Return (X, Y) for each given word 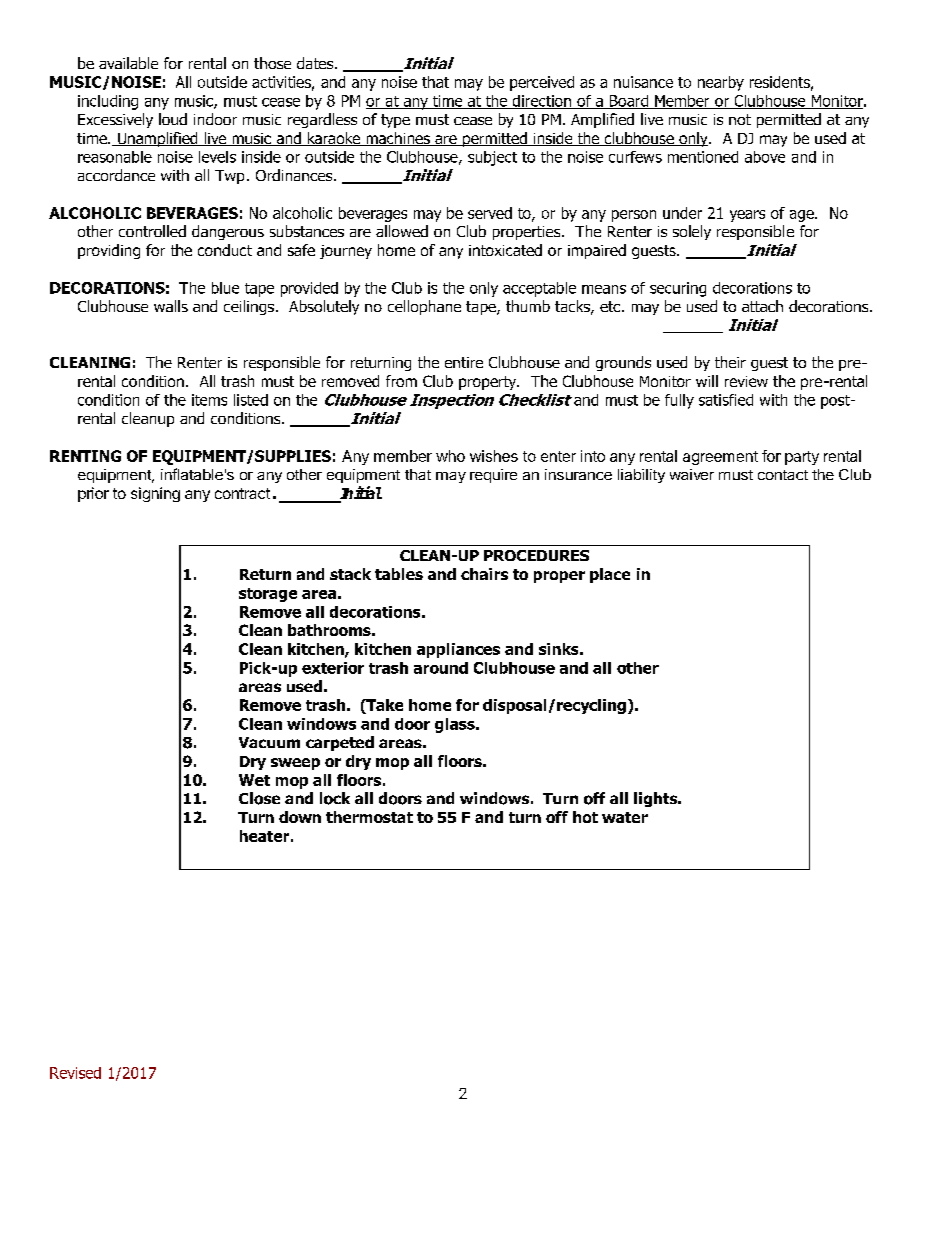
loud (173, 119)
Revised (75, 1073)
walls (171, 306)
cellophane (424, 307)
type (395, 121)
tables (399, 574)
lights (657, 799)
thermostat (369, 817)
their (730, 362)
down (300, 817)
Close (259, 798)
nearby (721, 83)
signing (155, 494)
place (610, 575)
